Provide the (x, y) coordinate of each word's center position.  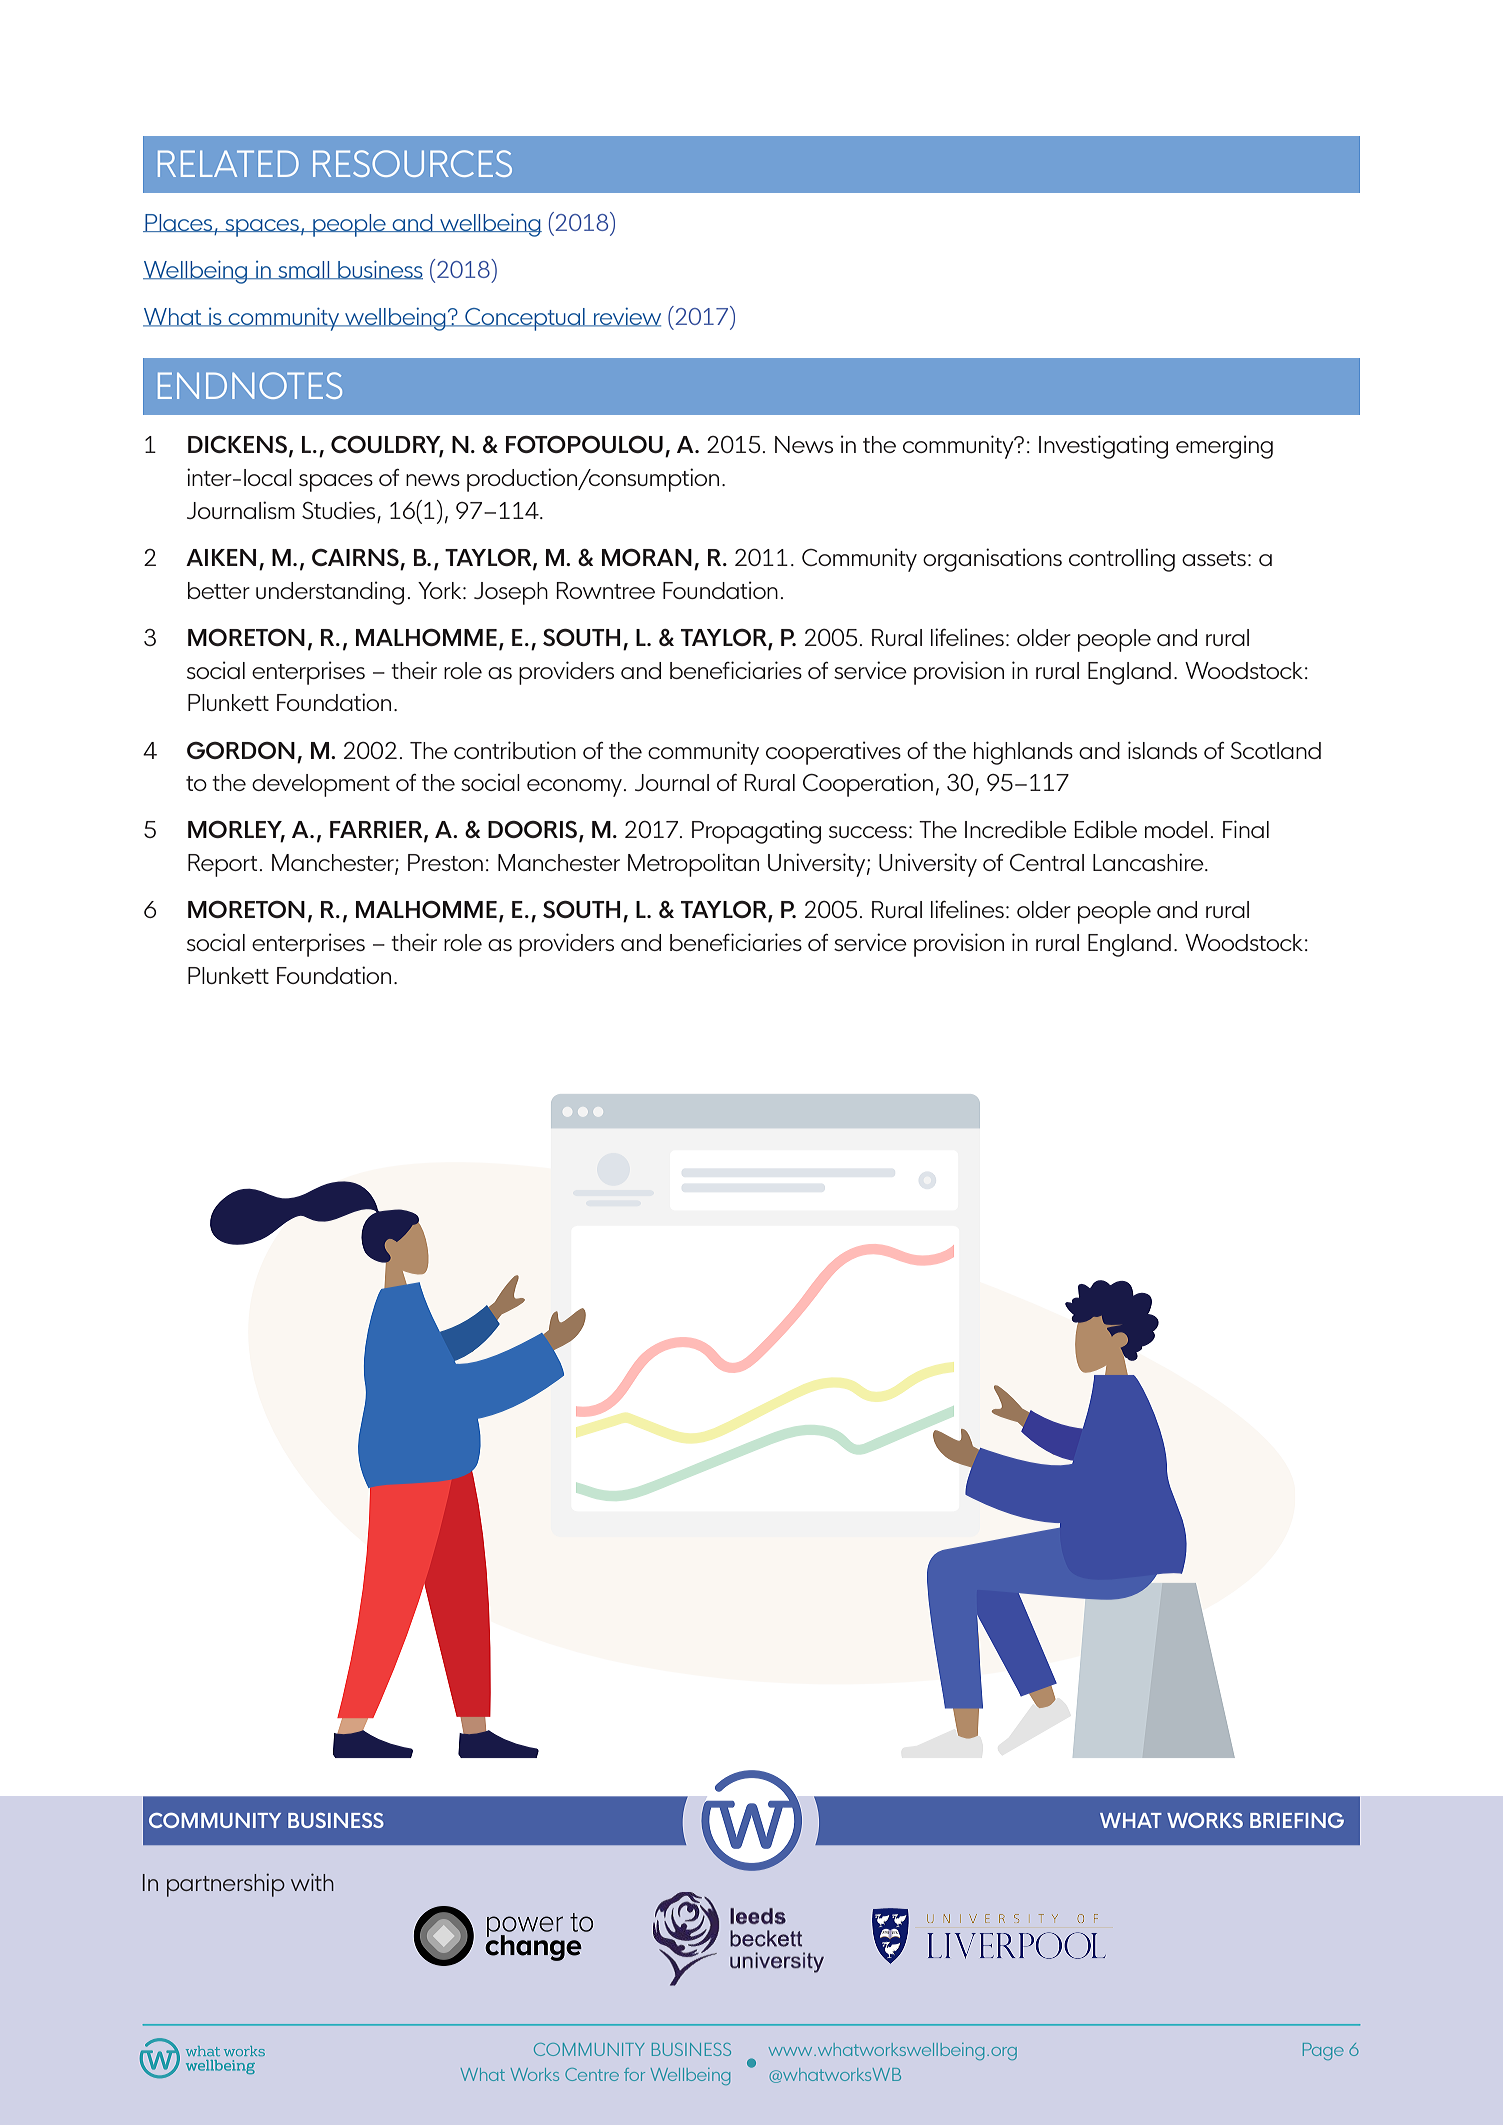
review (626, 317)
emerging (1224, 447)
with (312, 1882)
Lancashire (1149, 862)
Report (222, 865)
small (304, 270)
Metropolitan (693, 865)
